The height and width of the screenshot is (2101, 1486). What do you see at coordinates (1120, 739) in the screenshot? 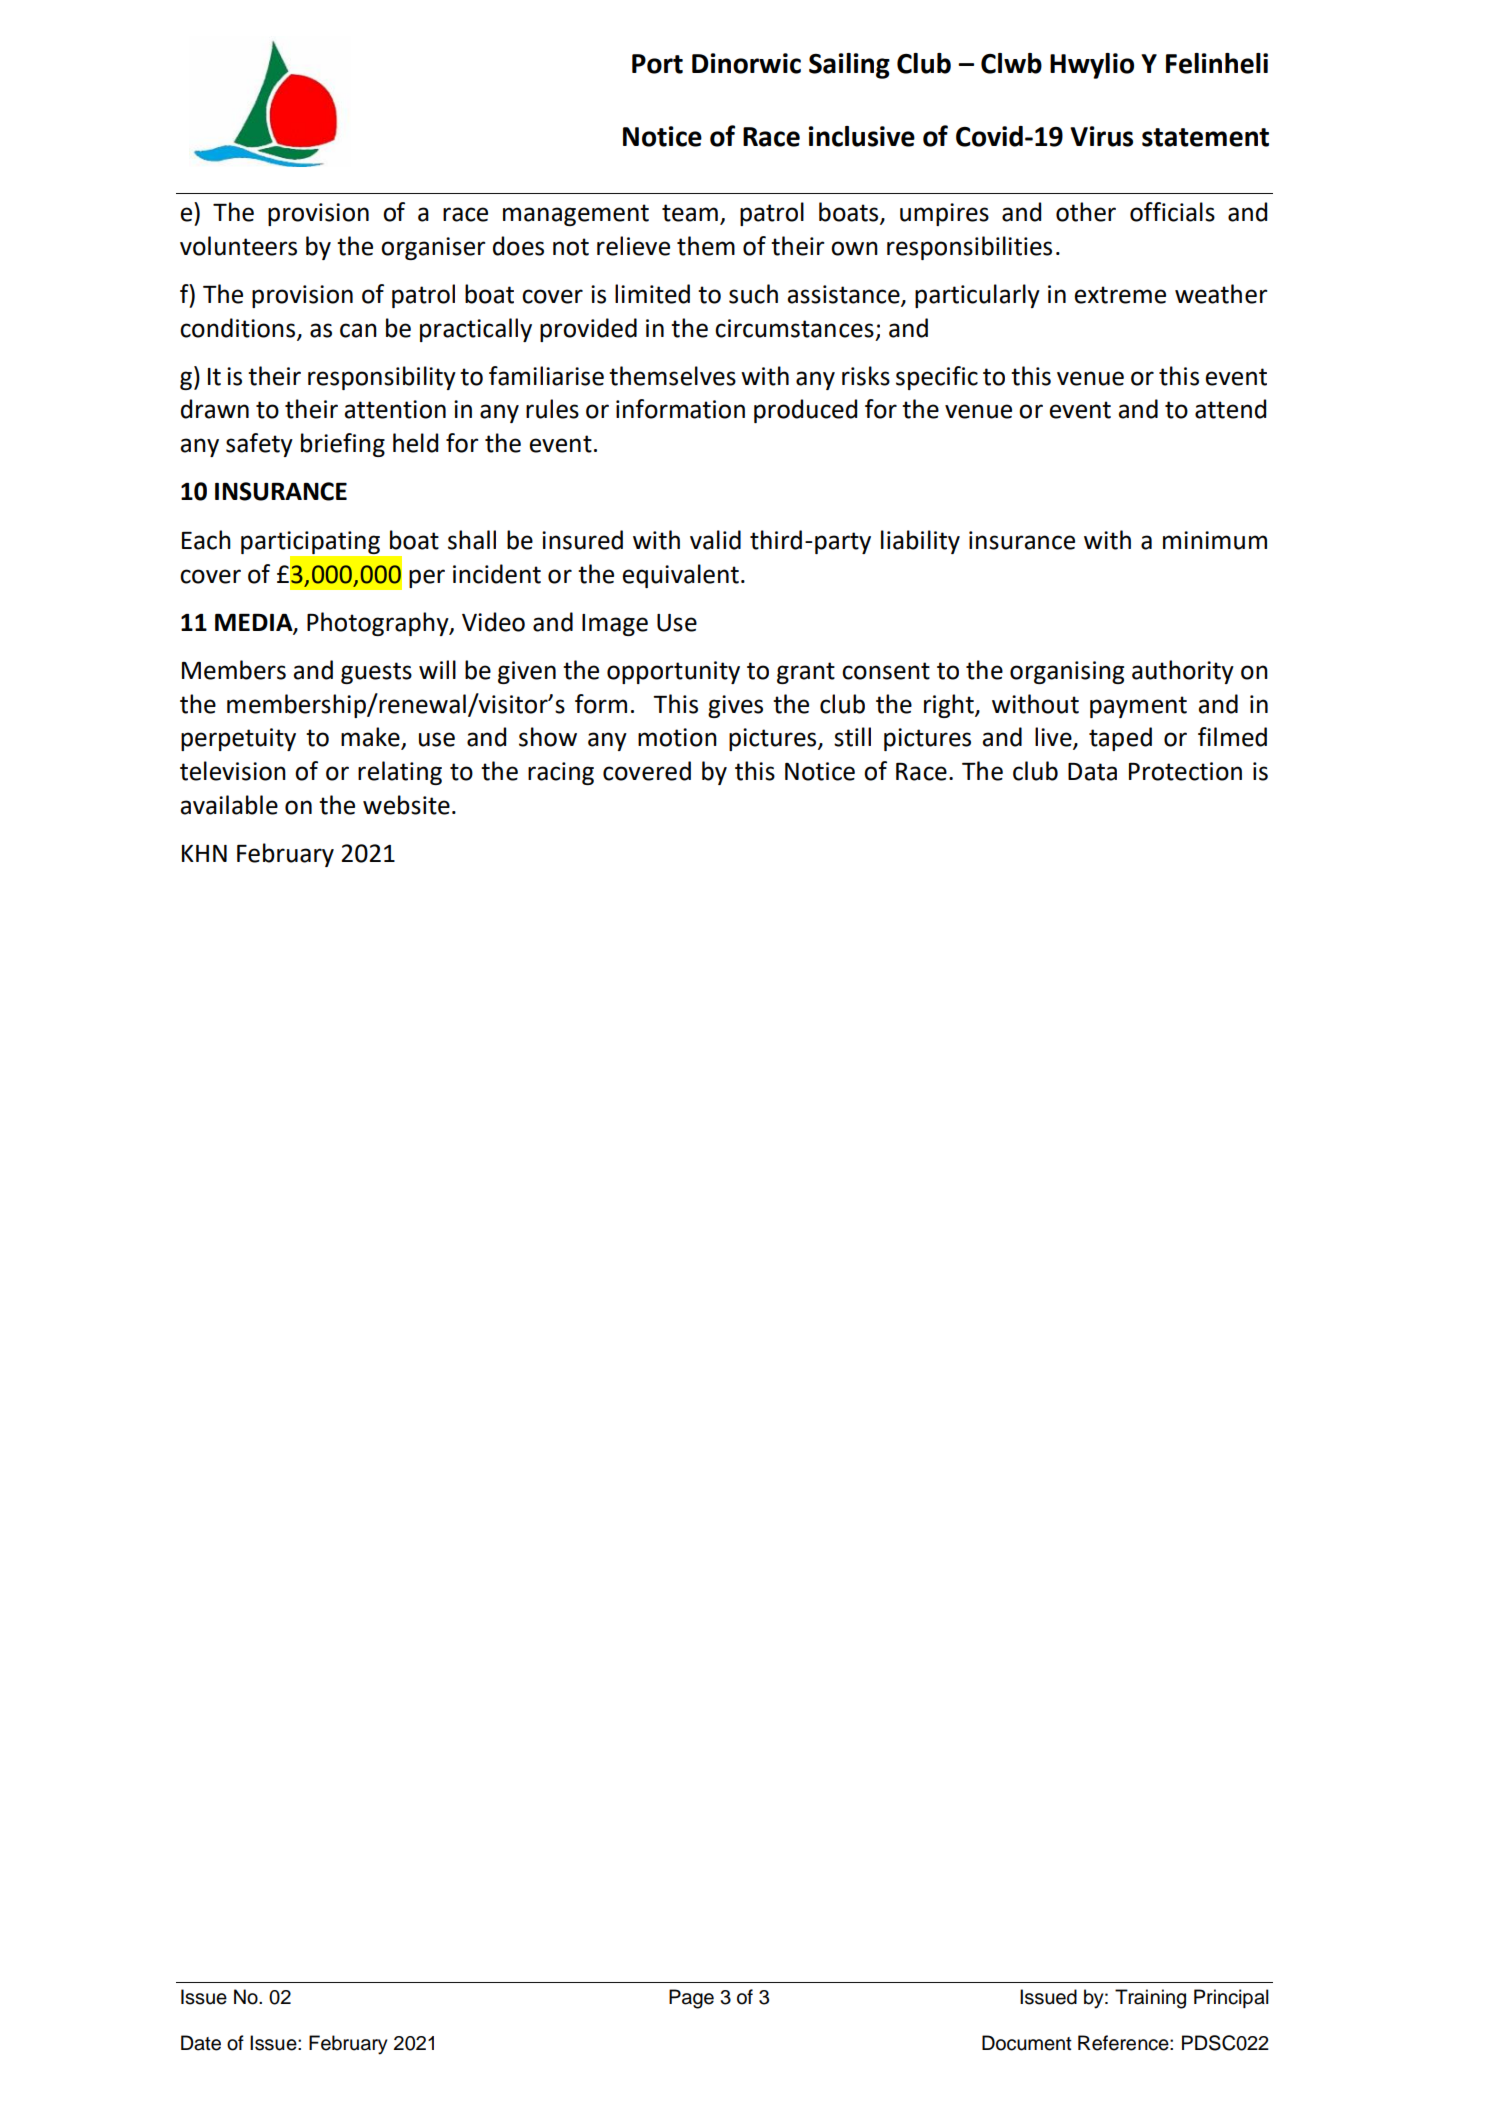
I see `taped` at bounding box center [1120, 739].
